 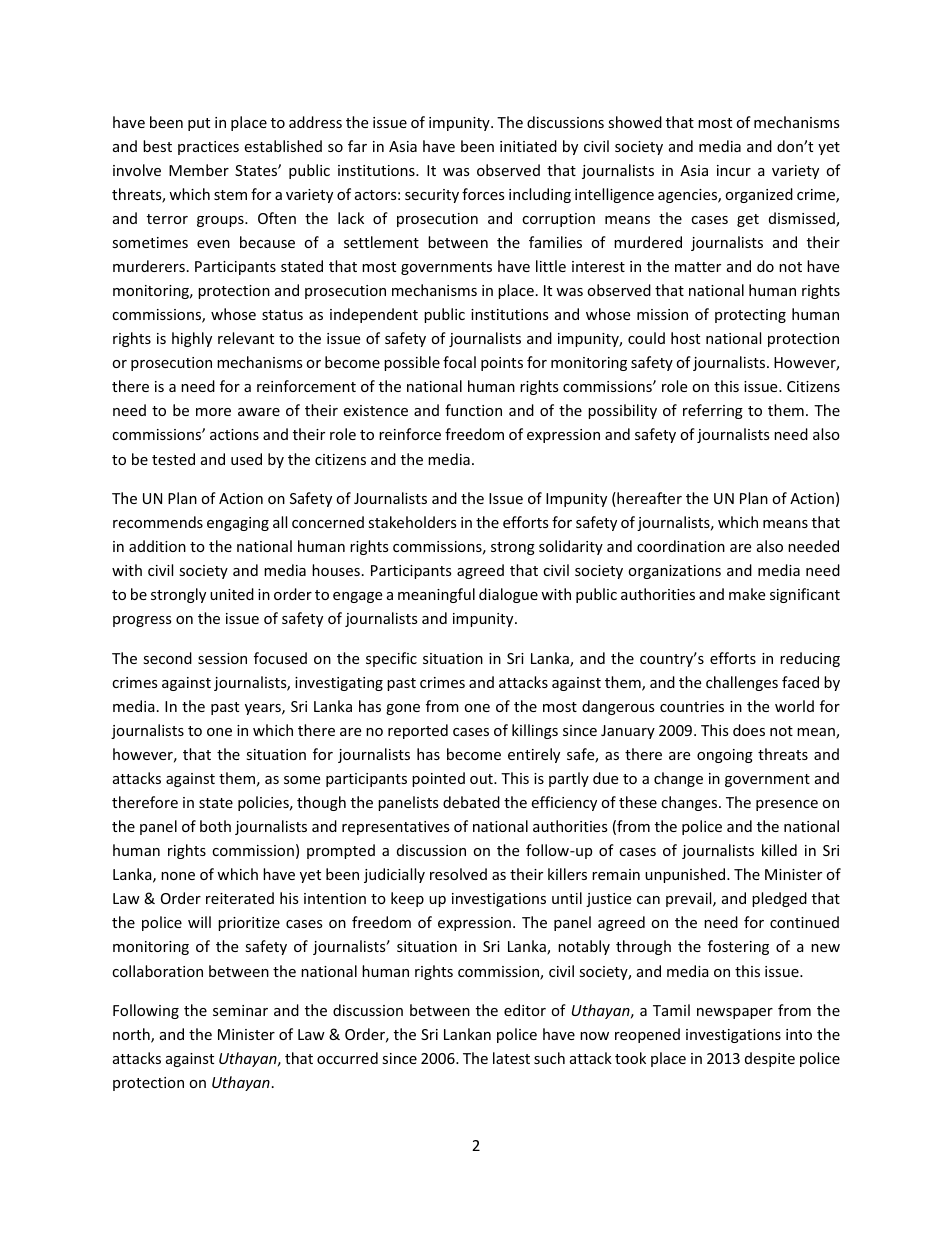 What do you see at coordinates (508, 595) in the document?
I see `dialogue` at bounding box center [508, 595].
